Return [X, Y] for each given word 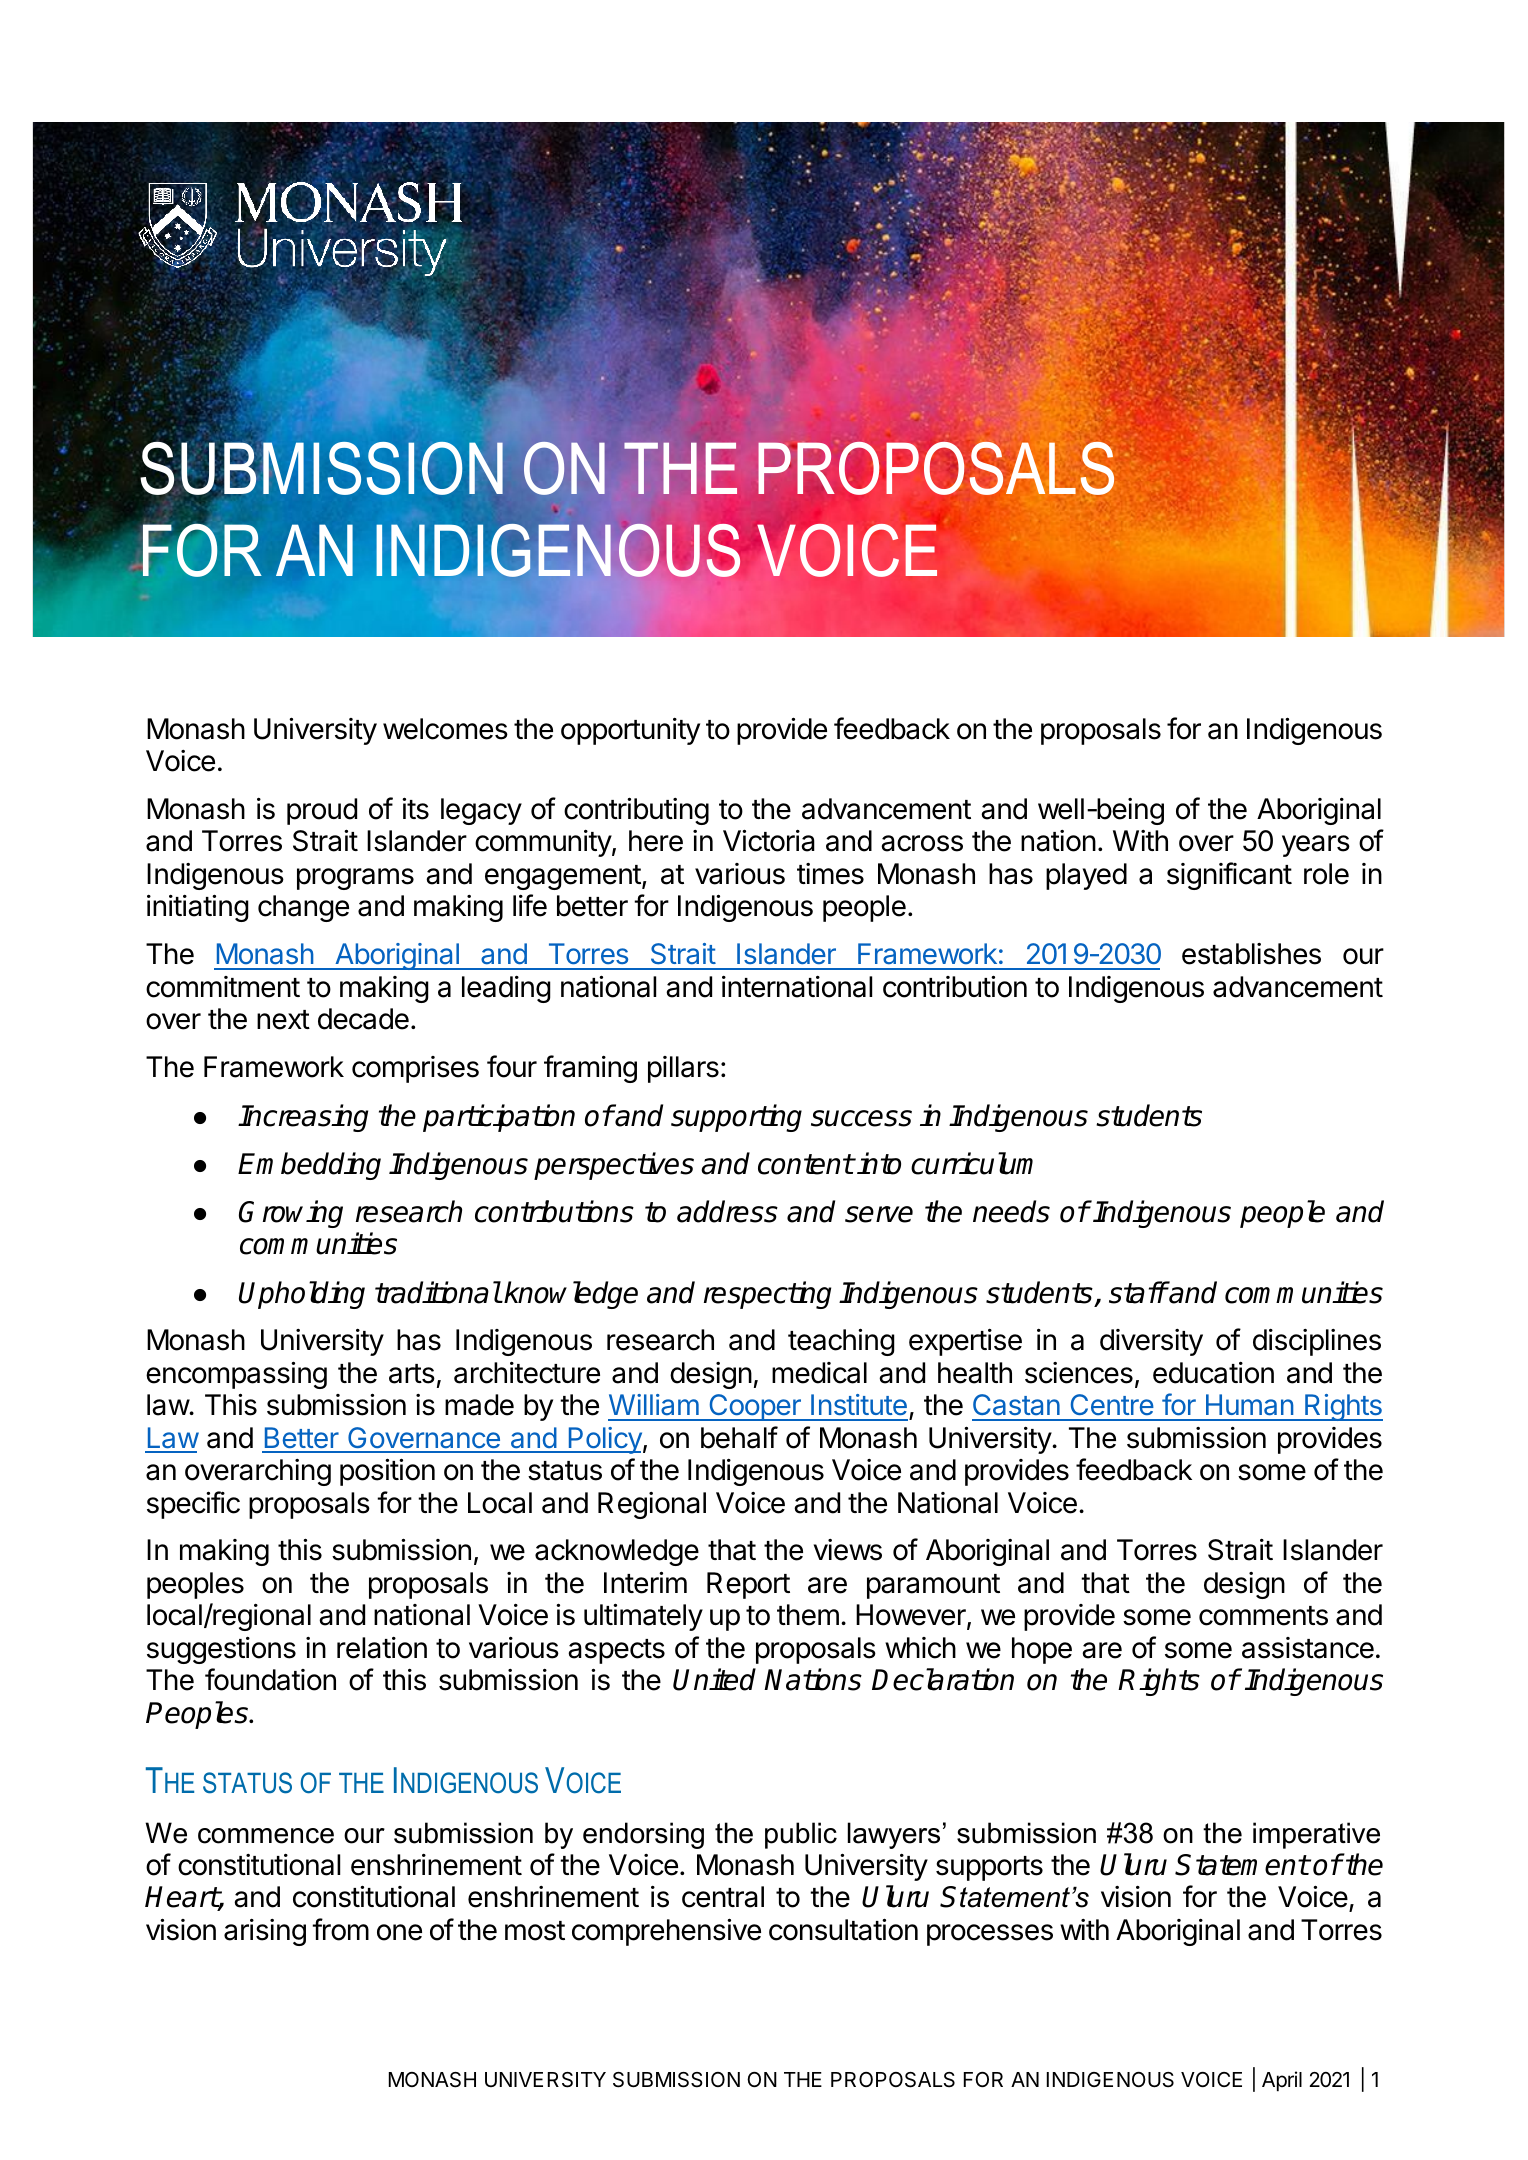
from [340, 1929]
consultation [843, 1929]
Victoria [769, 840]
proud [322, 811]
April [1282, 2081]
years [1316, 846]
